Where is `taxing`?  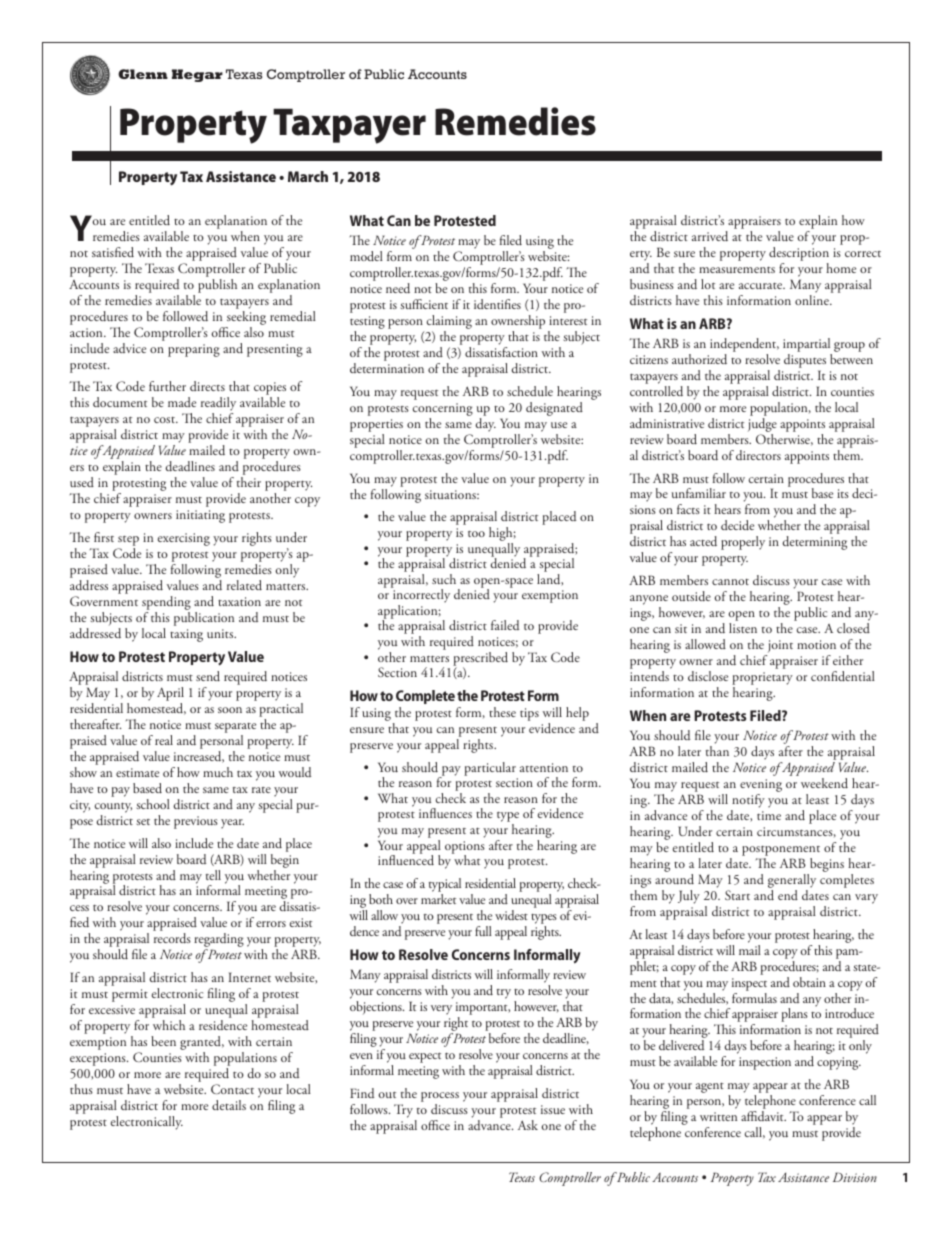
taxing is located at coordinates (186, 635).
